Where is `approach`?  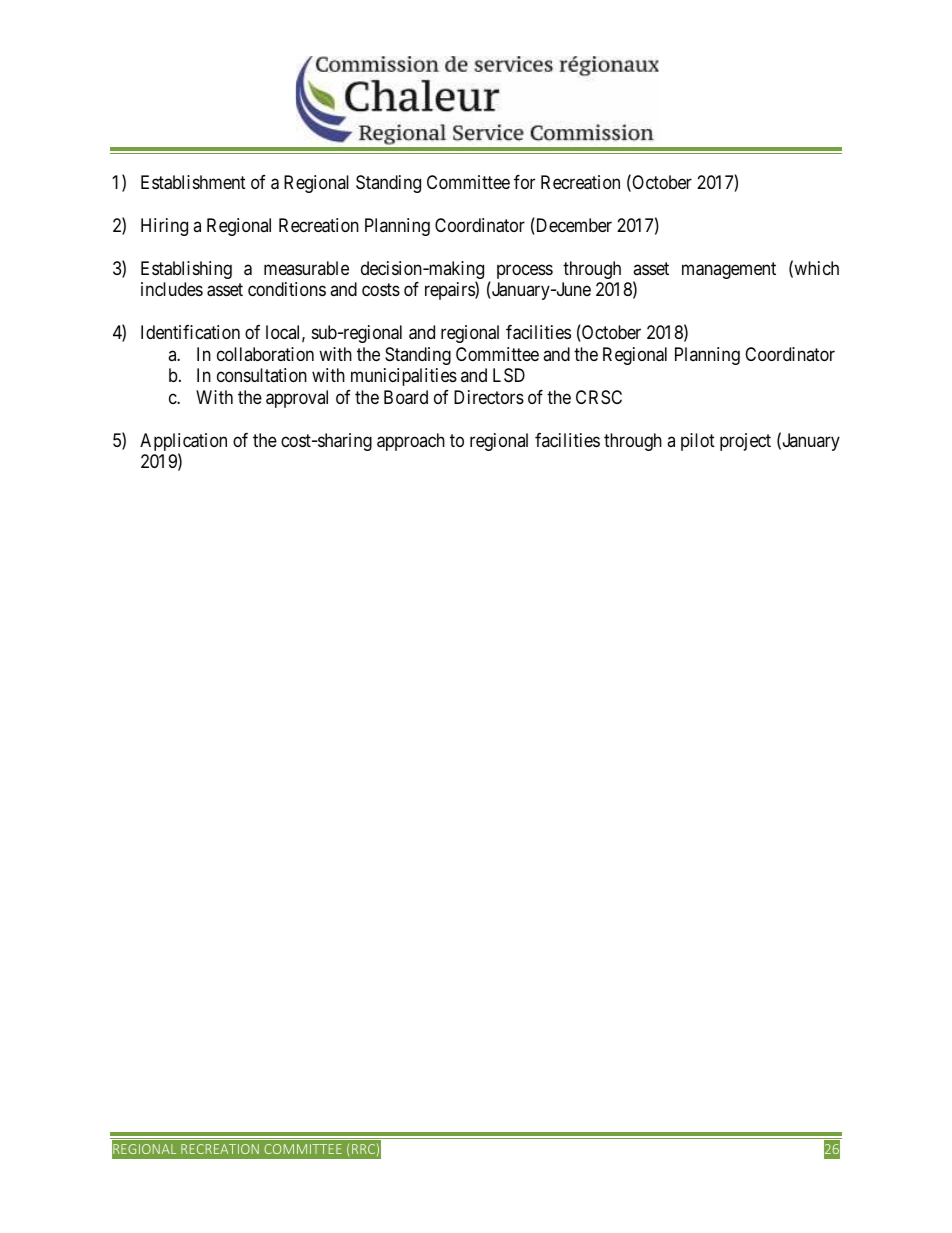 approach is located at coordinates (411, 442).
